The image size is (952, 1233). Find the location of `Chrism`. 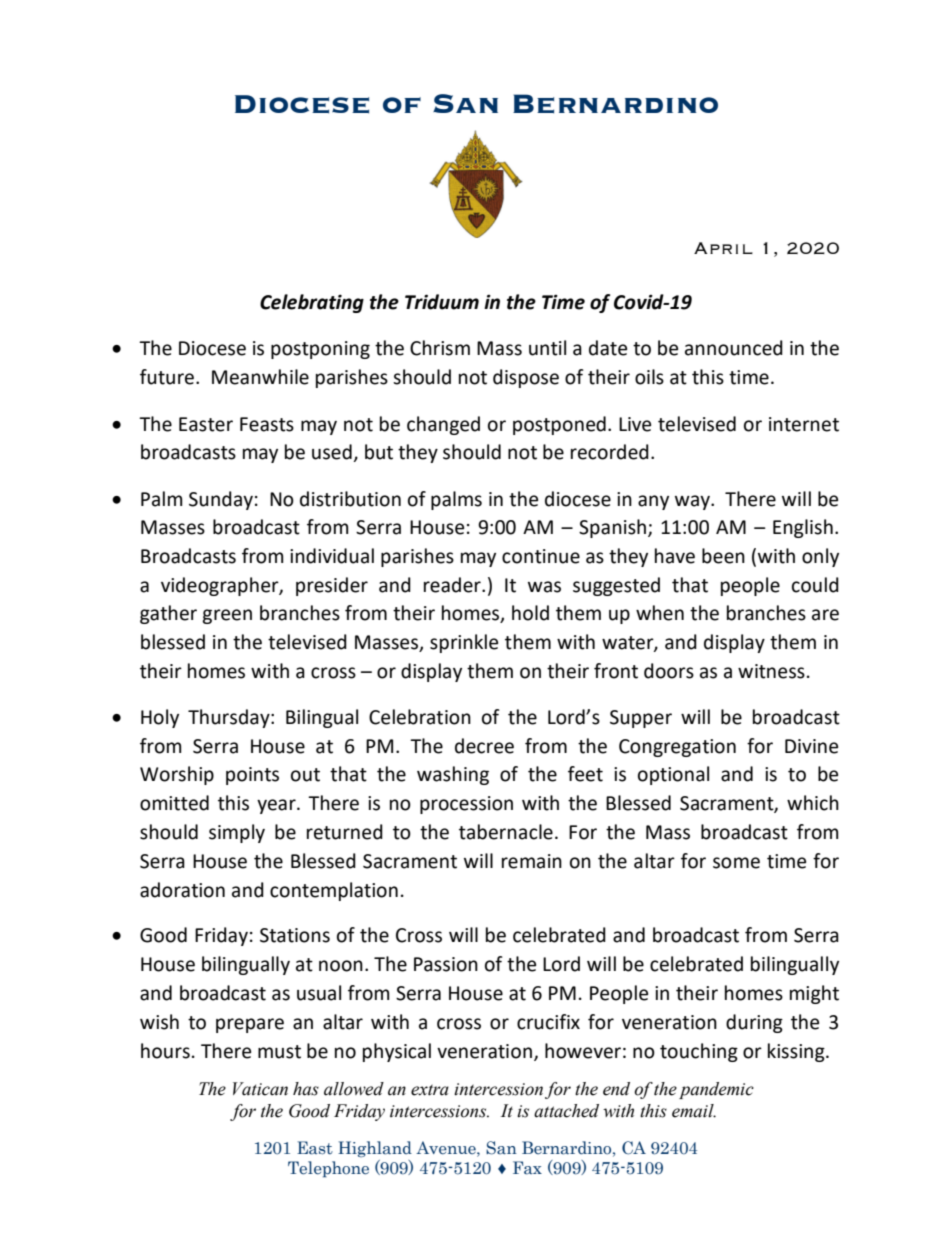

Chrism is located at coordinates (440, 348).
